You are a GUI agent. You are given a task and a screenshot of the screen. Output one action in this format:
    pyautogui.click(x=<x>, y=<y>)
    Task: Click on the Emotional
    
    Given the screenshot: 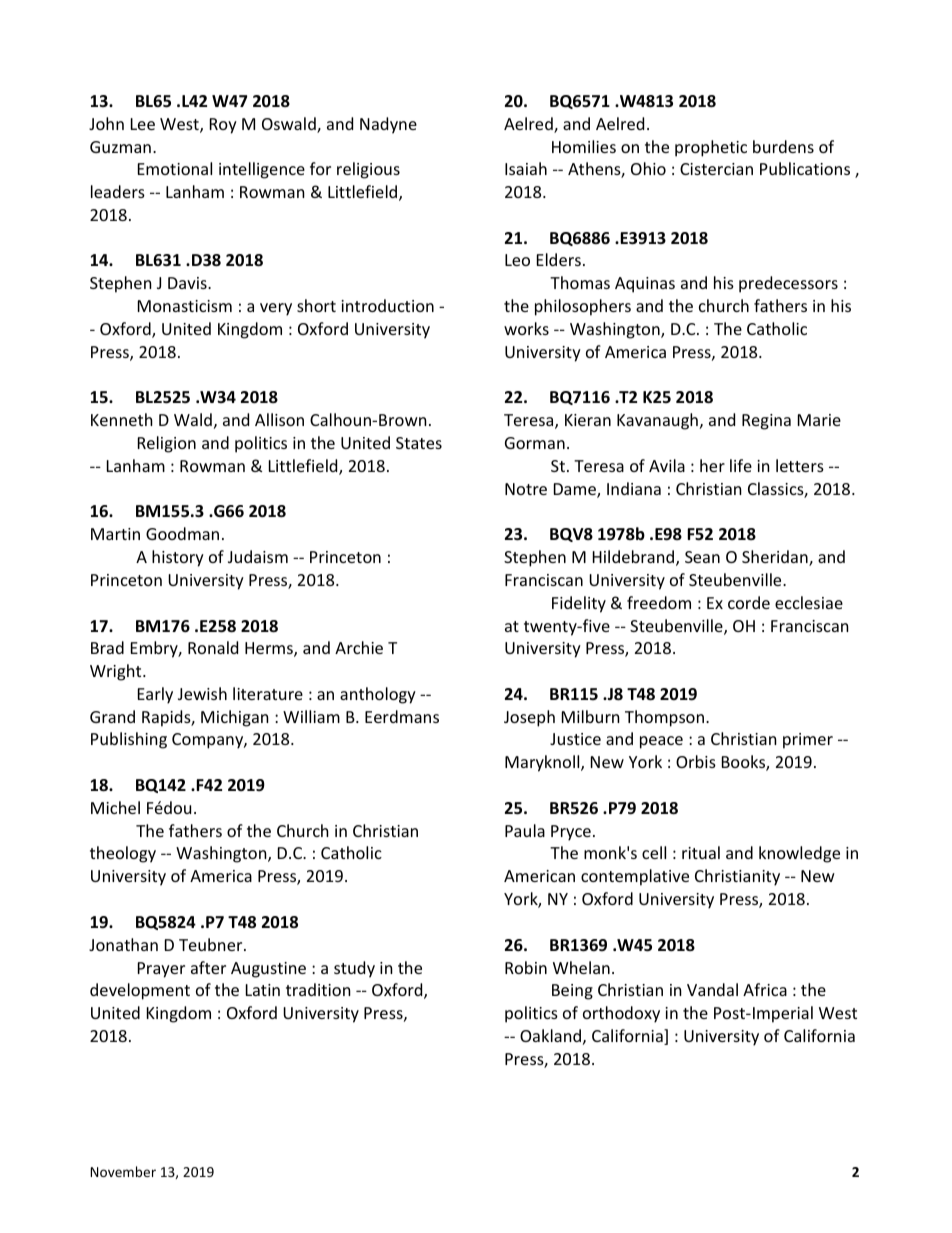 What is the action you would take?
    pyautogui.click(x=175, y=168)
